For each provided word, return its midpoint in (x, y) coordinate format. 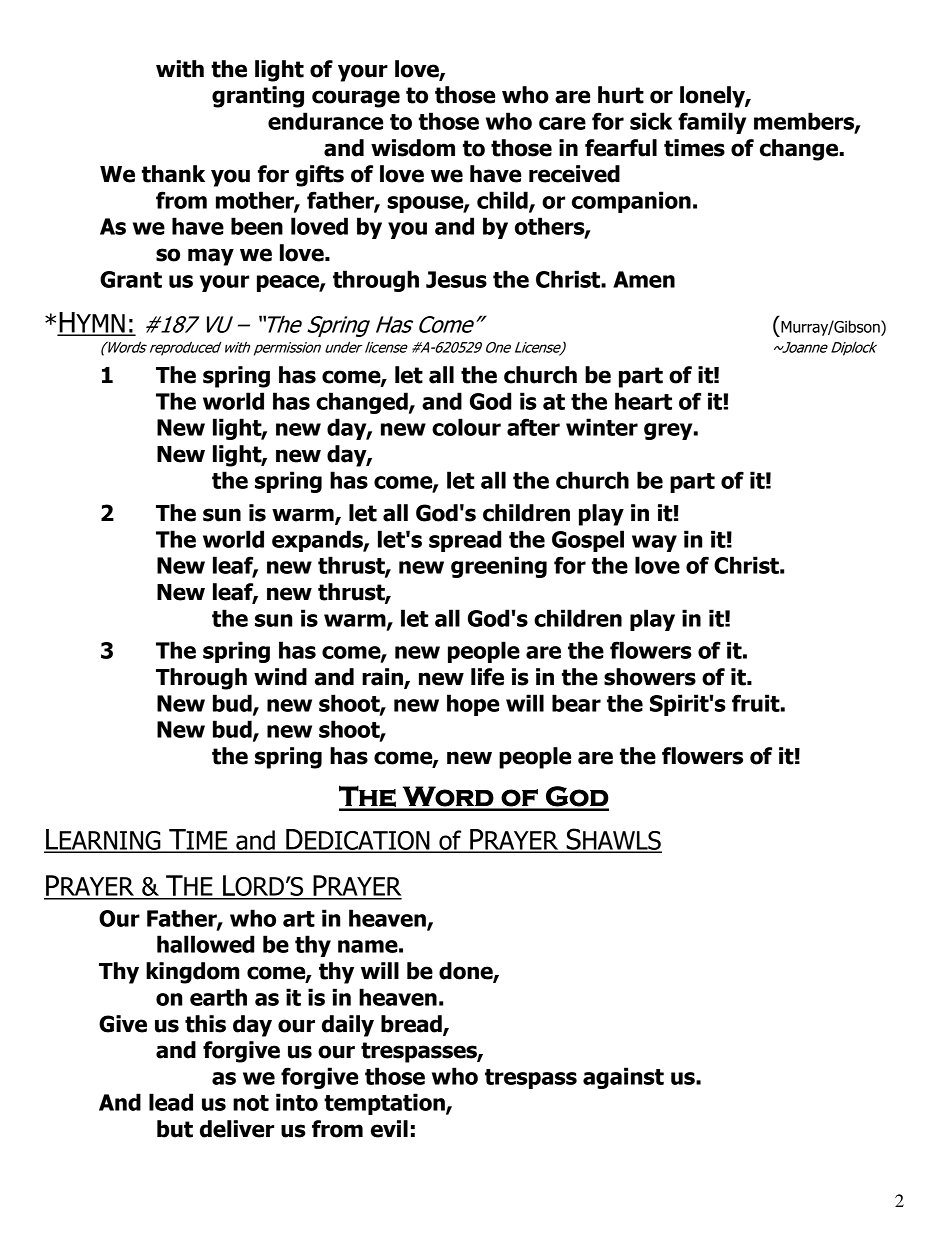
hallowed (205, 944)
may (211, 257)
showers (650, 677)
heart (643, 401)
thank (173, 174)
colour (466, 427)
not (251, 1103)
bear (576, 703)
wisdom (413, 148)
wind (280, 677)
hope (473, 705)
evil (389, 1129)
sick (651, 121)
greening (499, 567)
